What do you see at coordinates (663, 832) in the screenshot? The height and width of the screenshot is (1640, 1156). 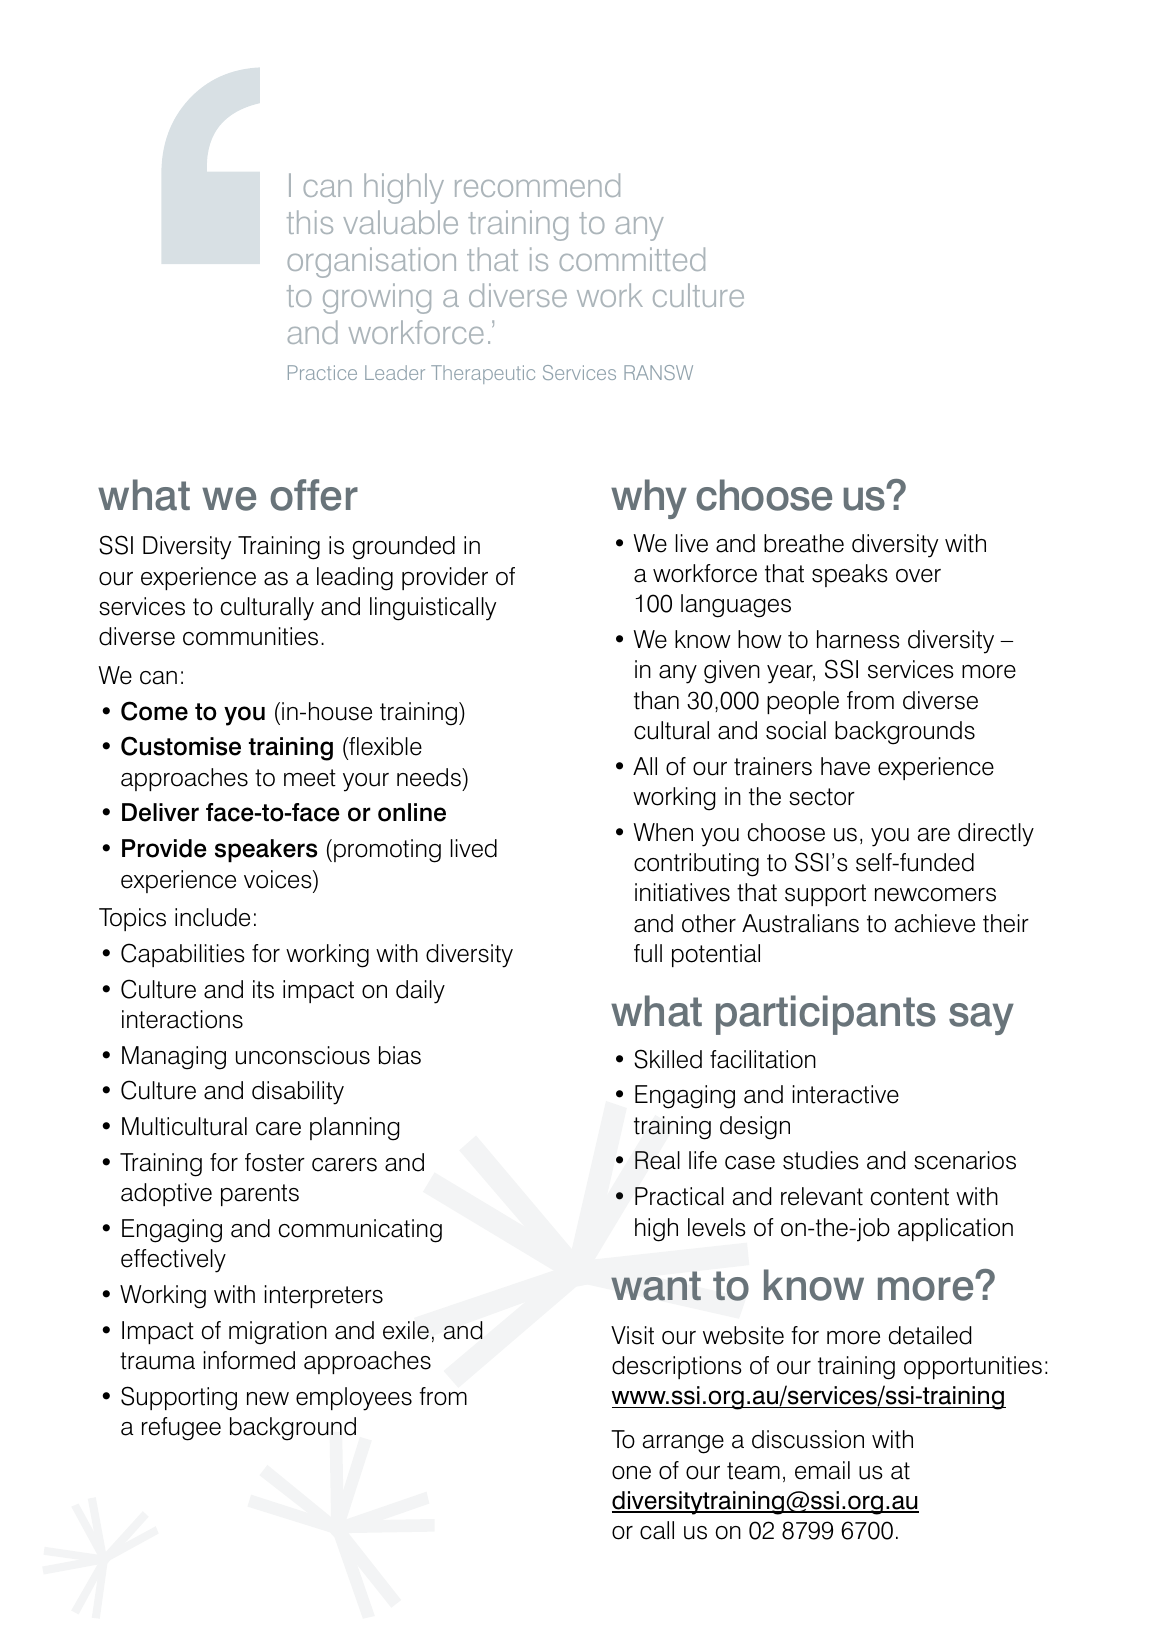 I see `When` at bounding box center [663, 832].
